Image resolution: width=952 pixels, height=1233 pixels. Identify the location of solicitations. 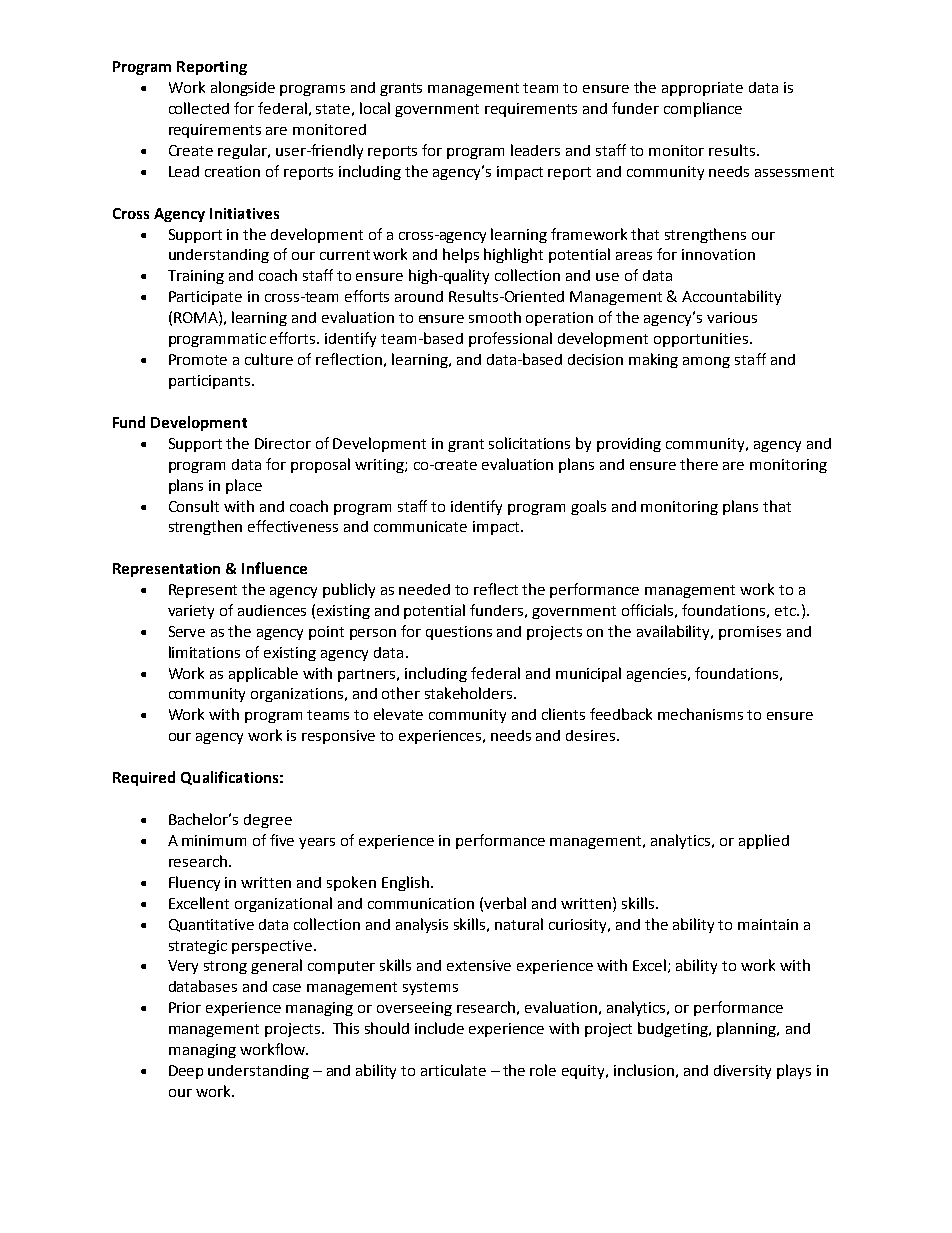
(529, 443).
